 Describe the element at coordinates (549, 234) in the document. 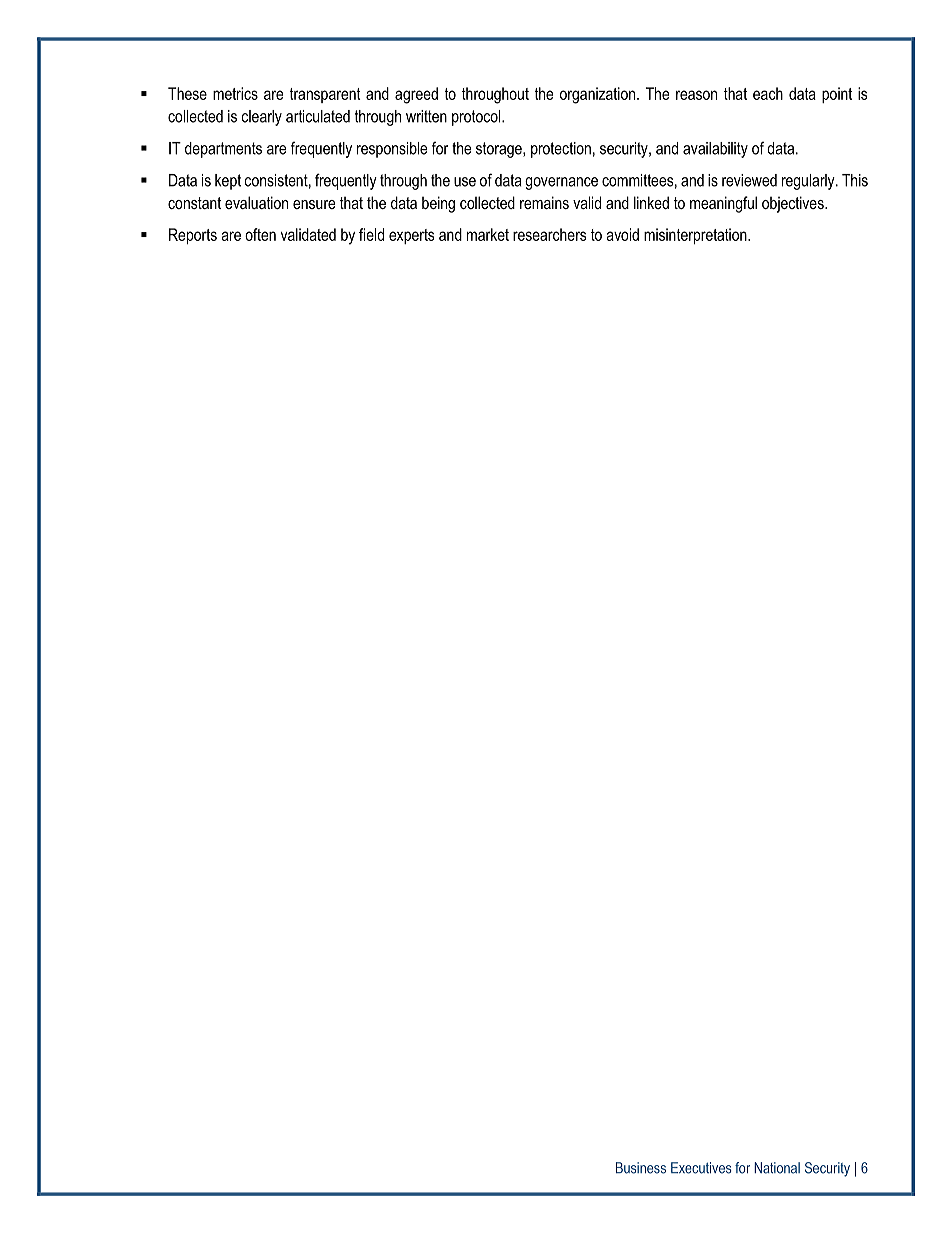

I see `researchers` at that location.
